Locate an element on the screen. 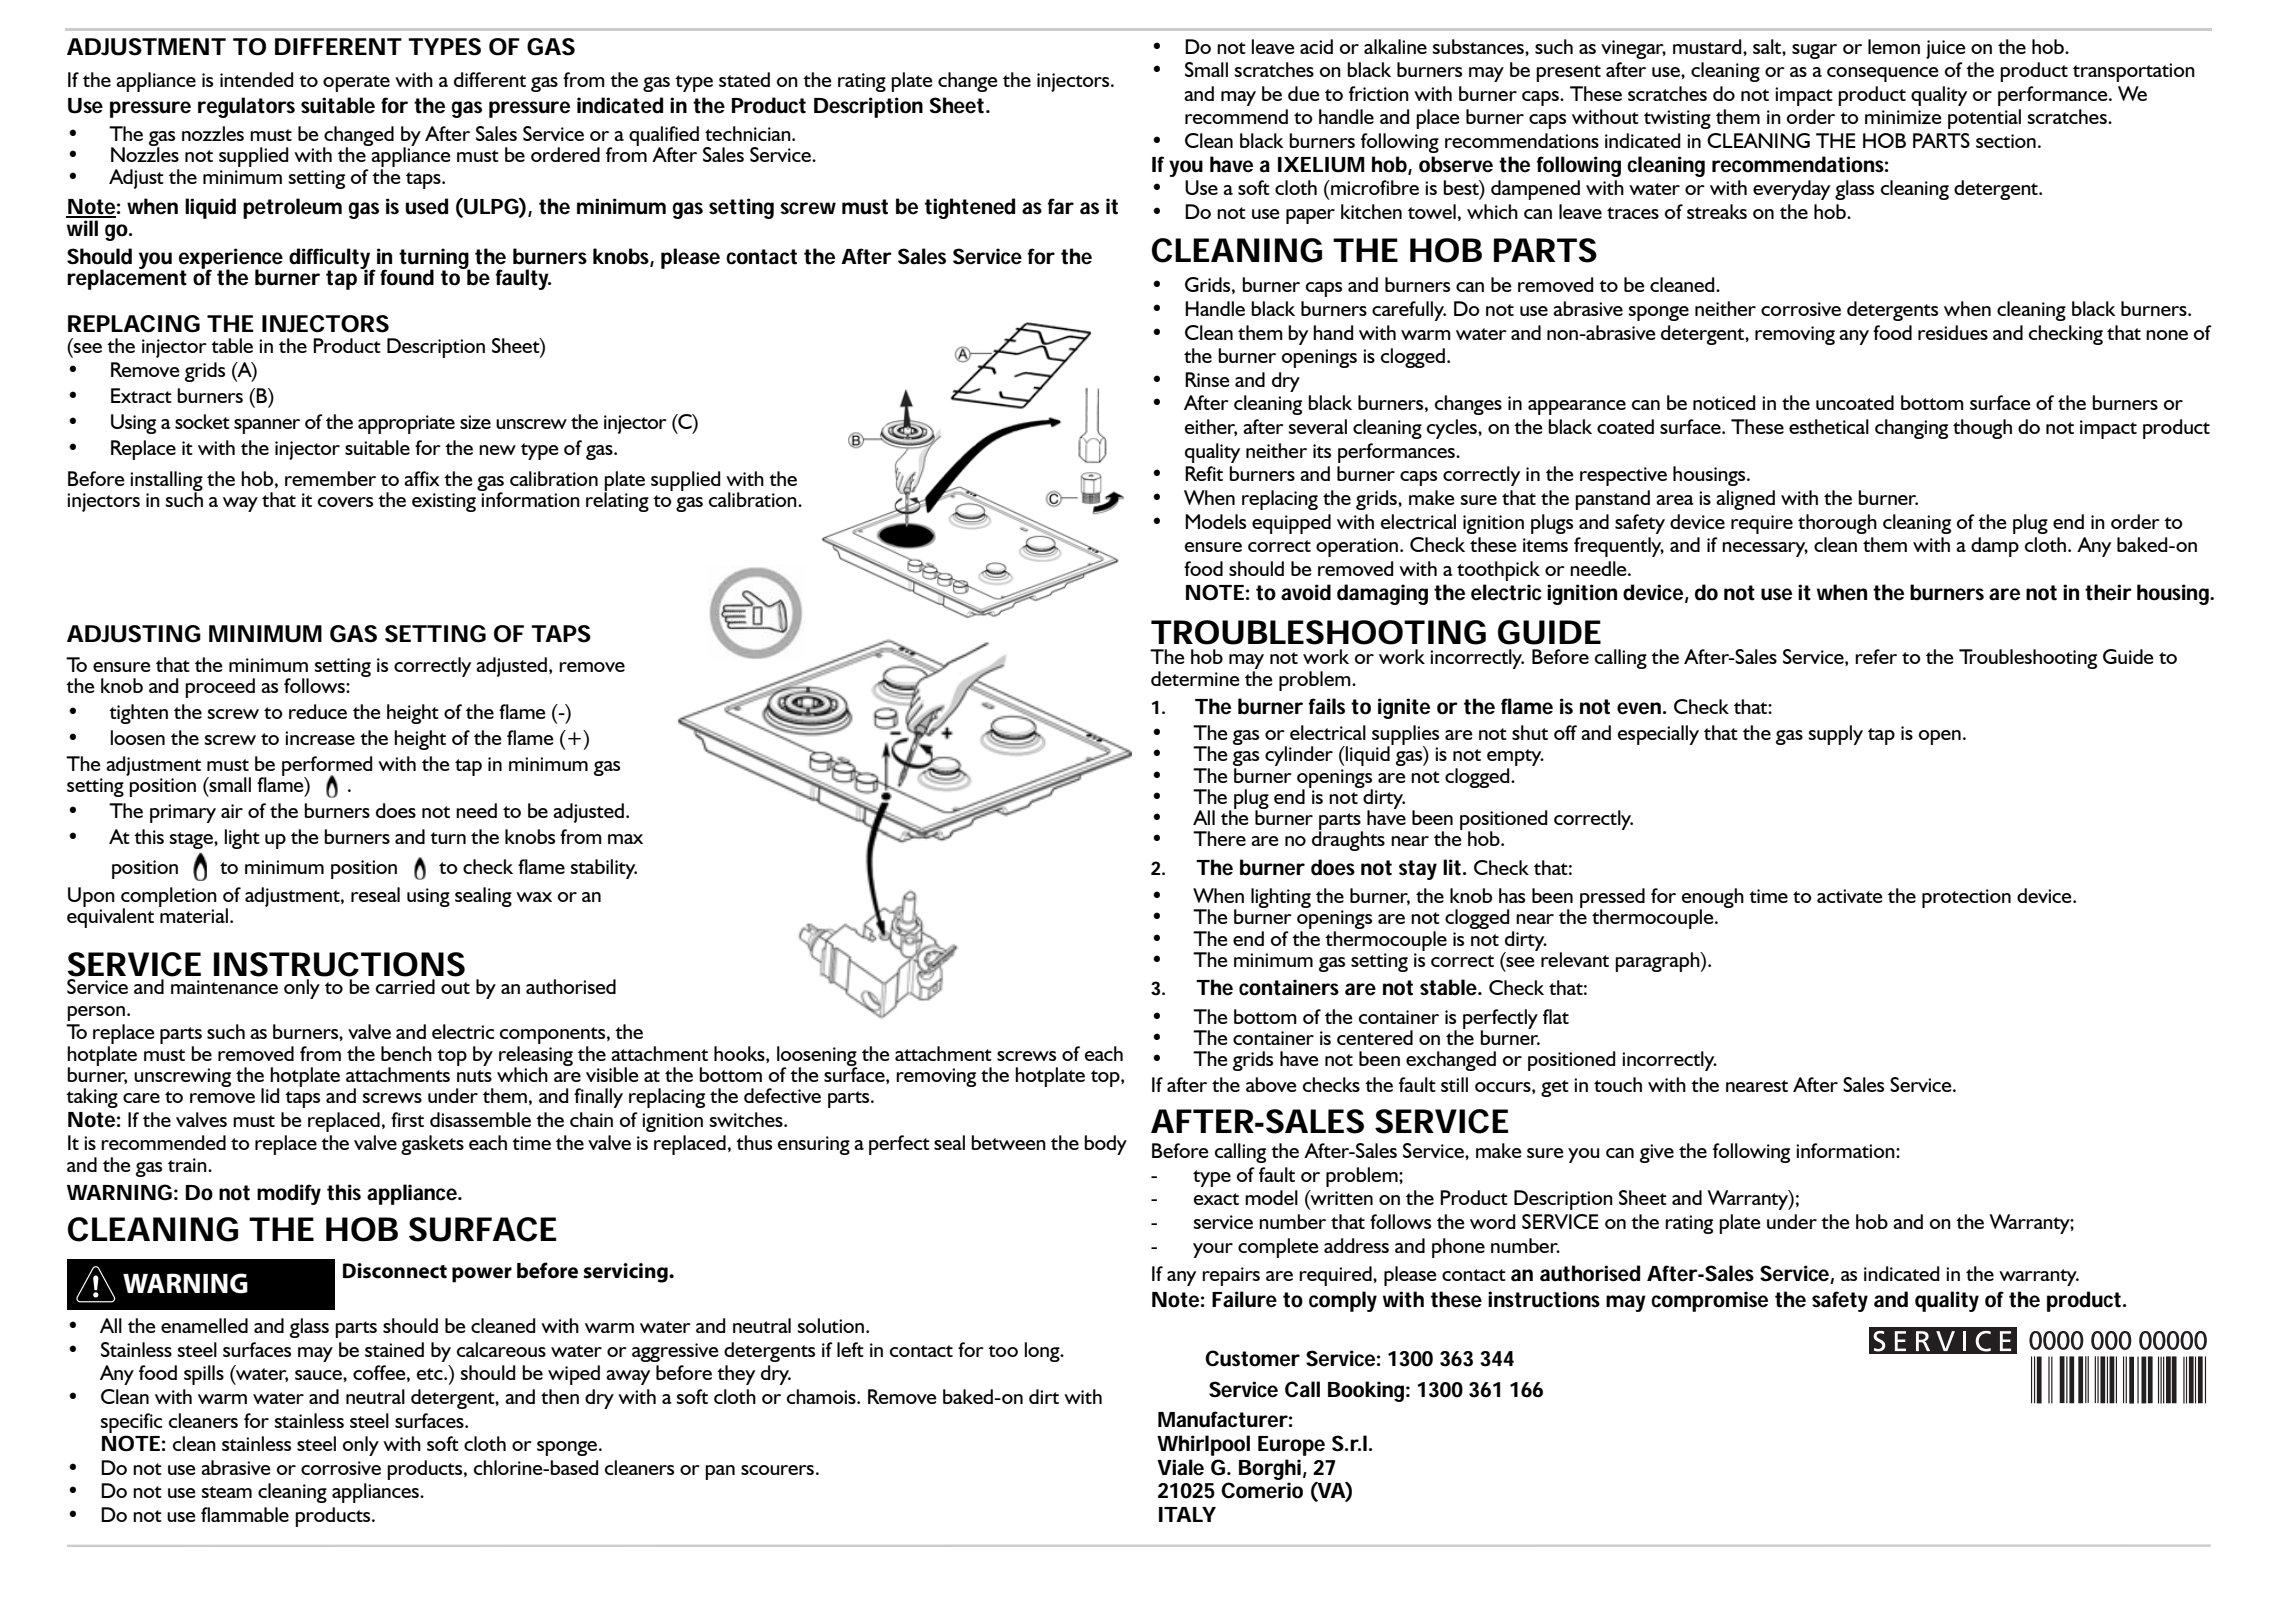 The image size is (2278, 1607). Whirlpool is located at coordinates (1203, 1445).
